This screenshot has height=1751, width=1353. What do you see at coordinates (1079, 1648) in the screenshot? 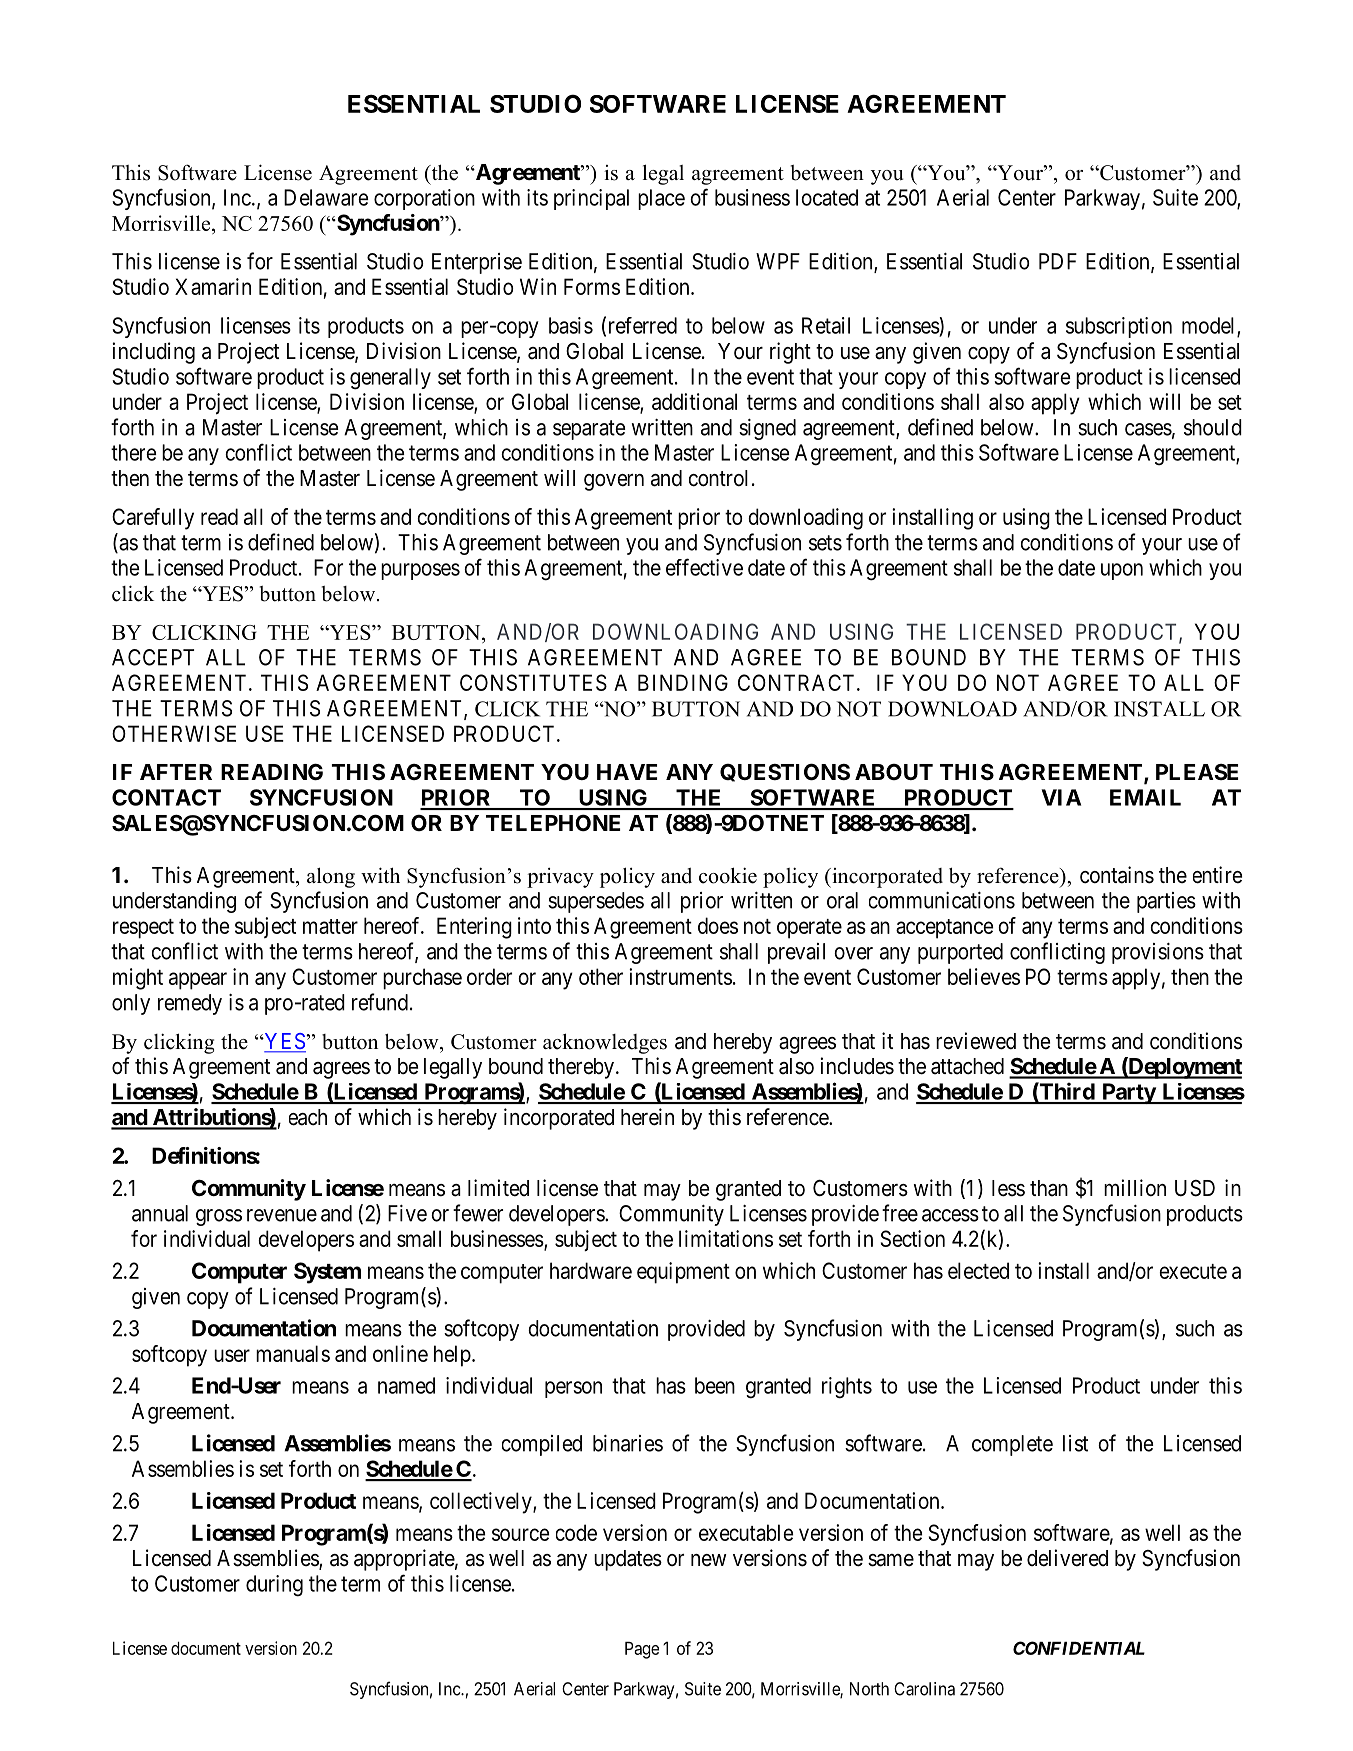
I see `CONFIDENTIAL` at bounding box center [1079, 1648].
